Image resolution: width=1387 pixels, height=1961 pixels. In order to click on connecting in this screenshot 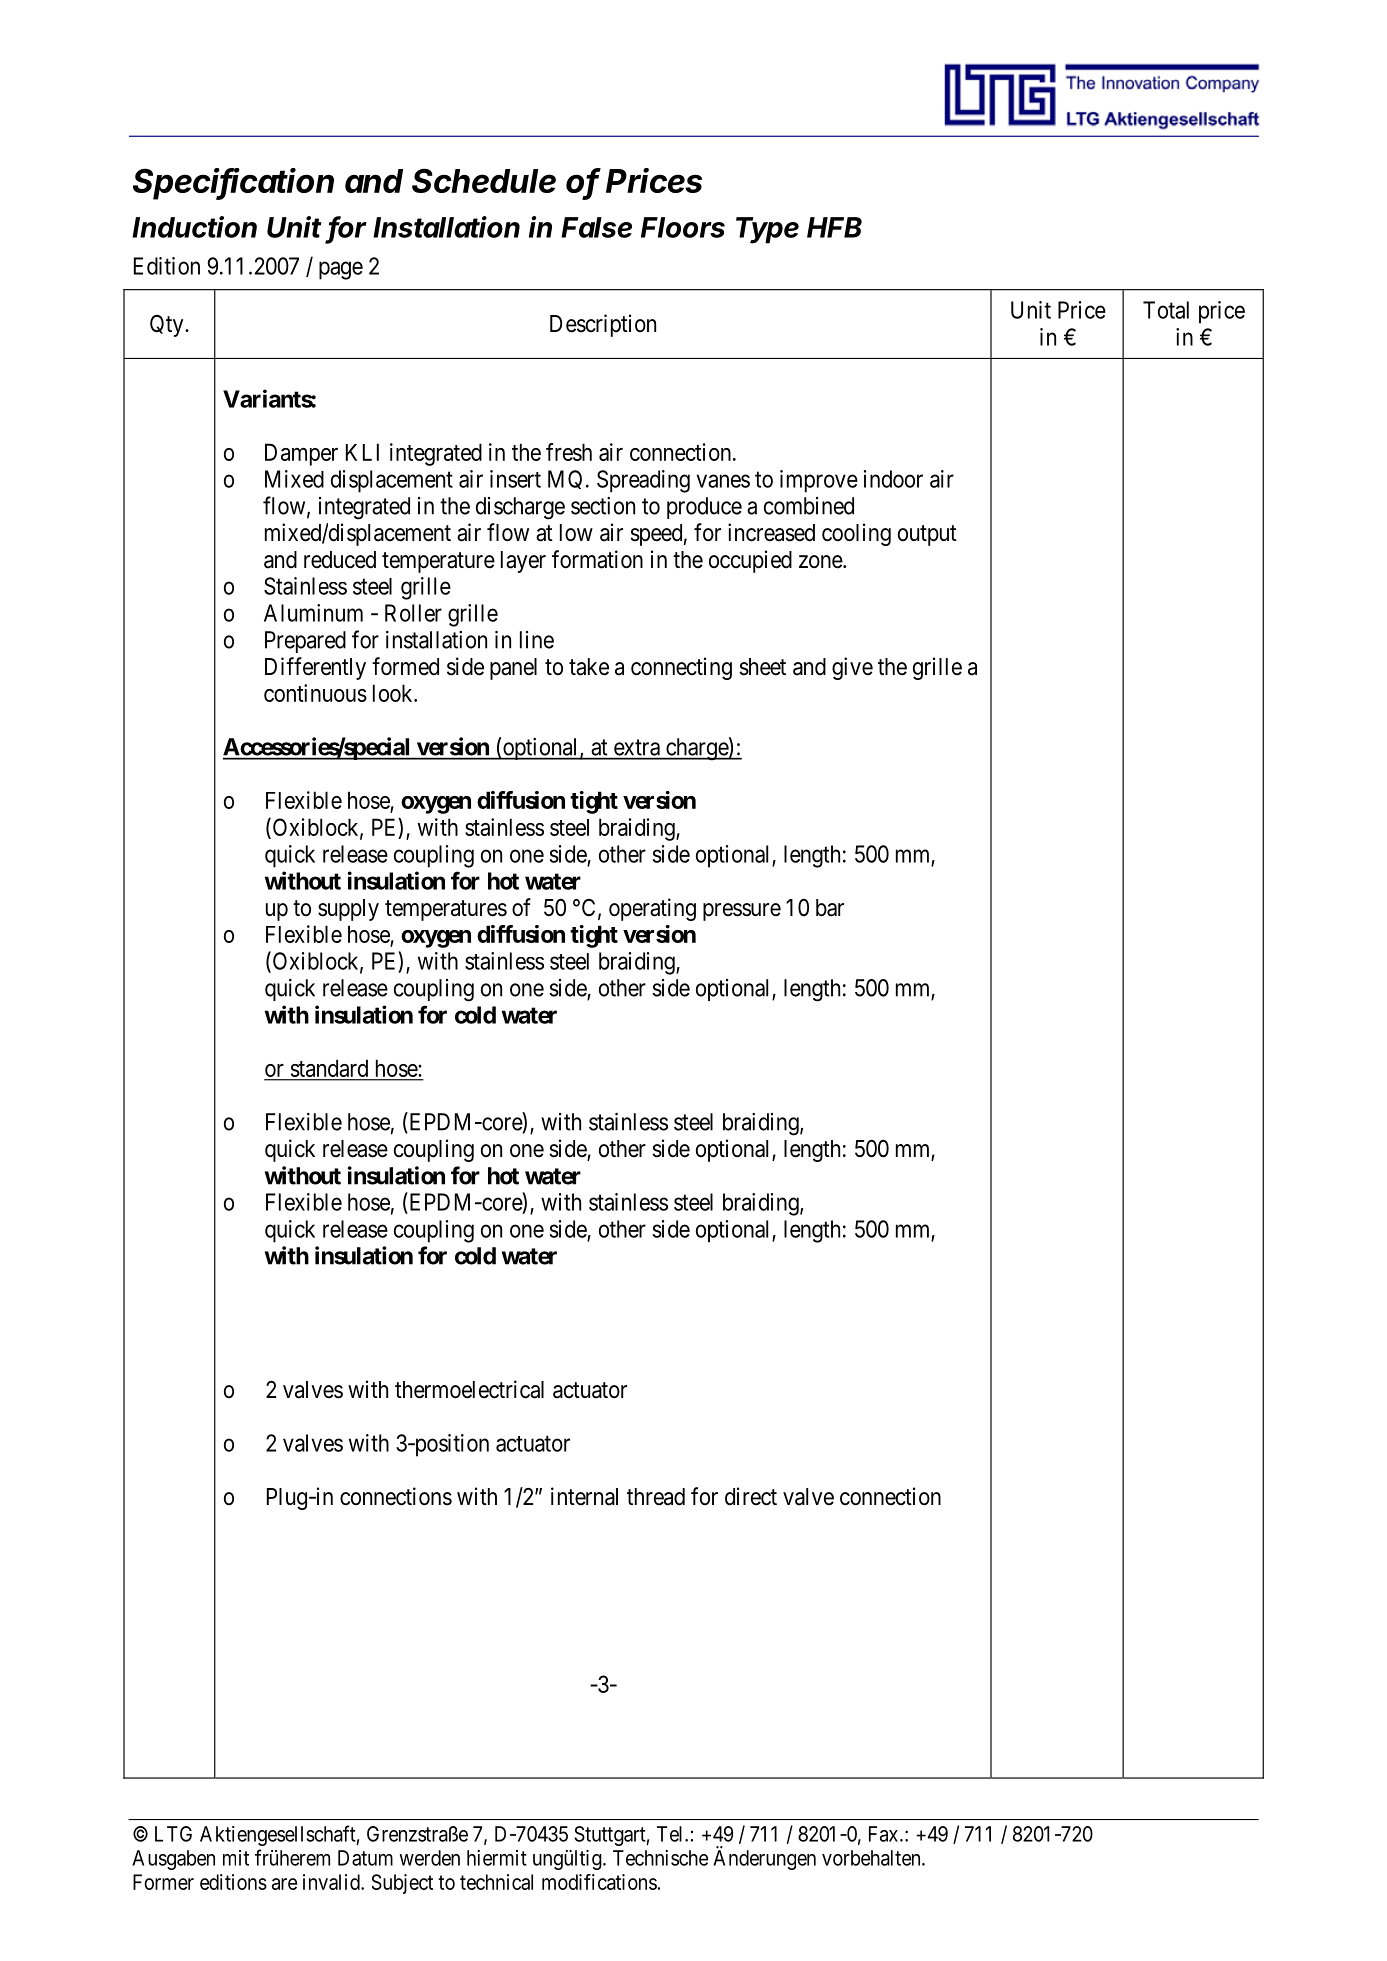, I will do `click(681, 668)`.
